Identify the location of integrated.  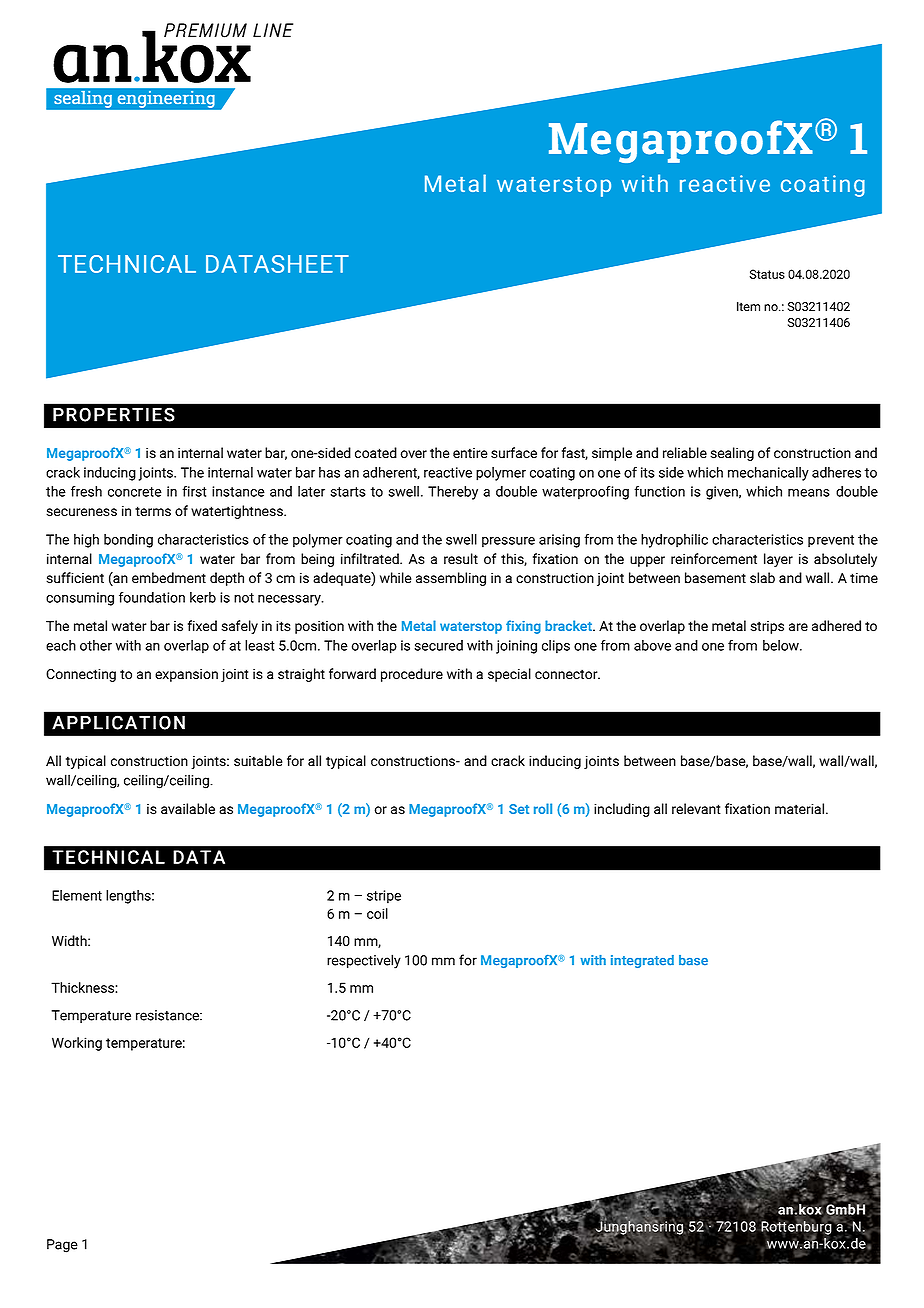
(642, 961).
